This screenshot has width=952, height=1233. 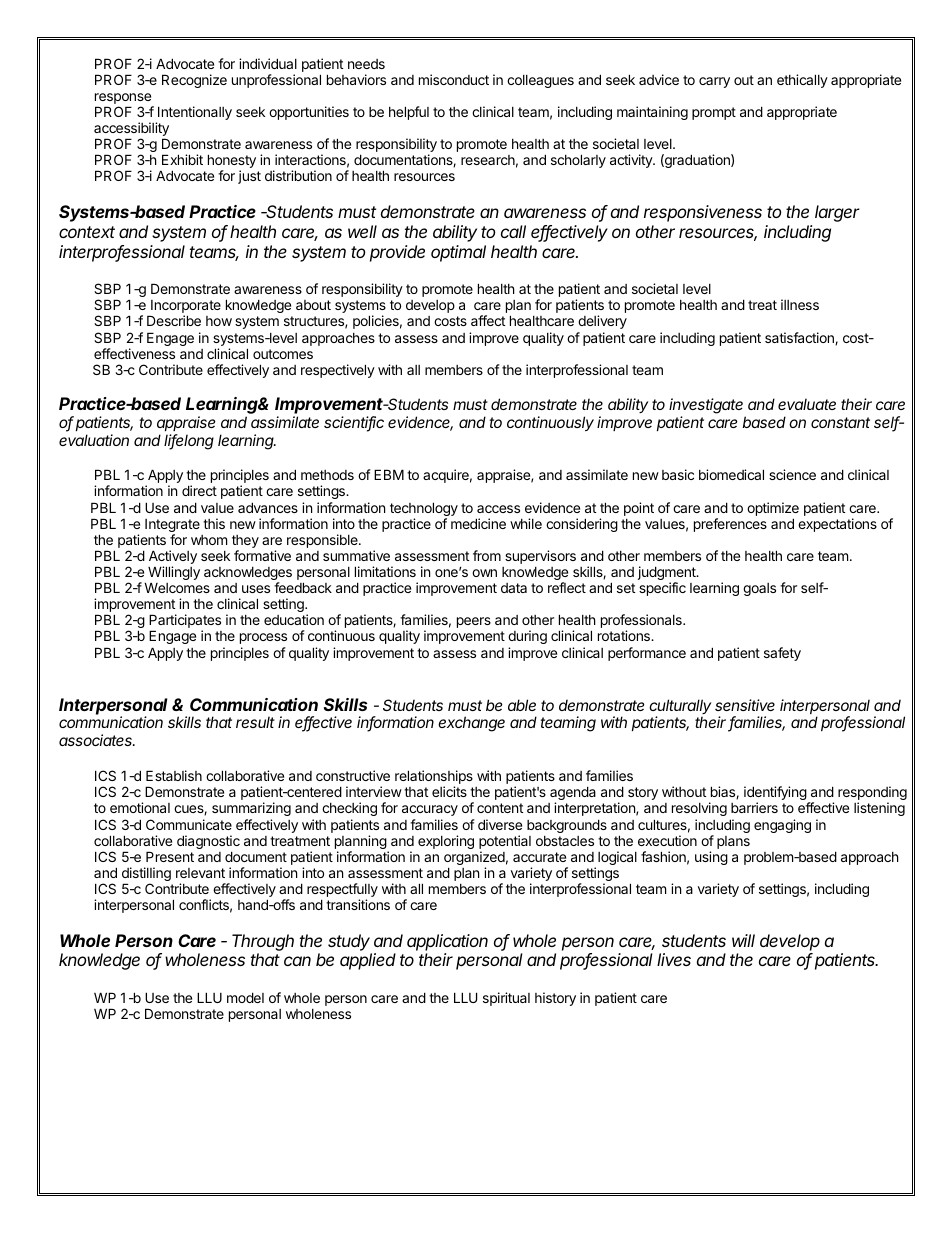 I want to click on spiritual, so click(x=506, y=999).
